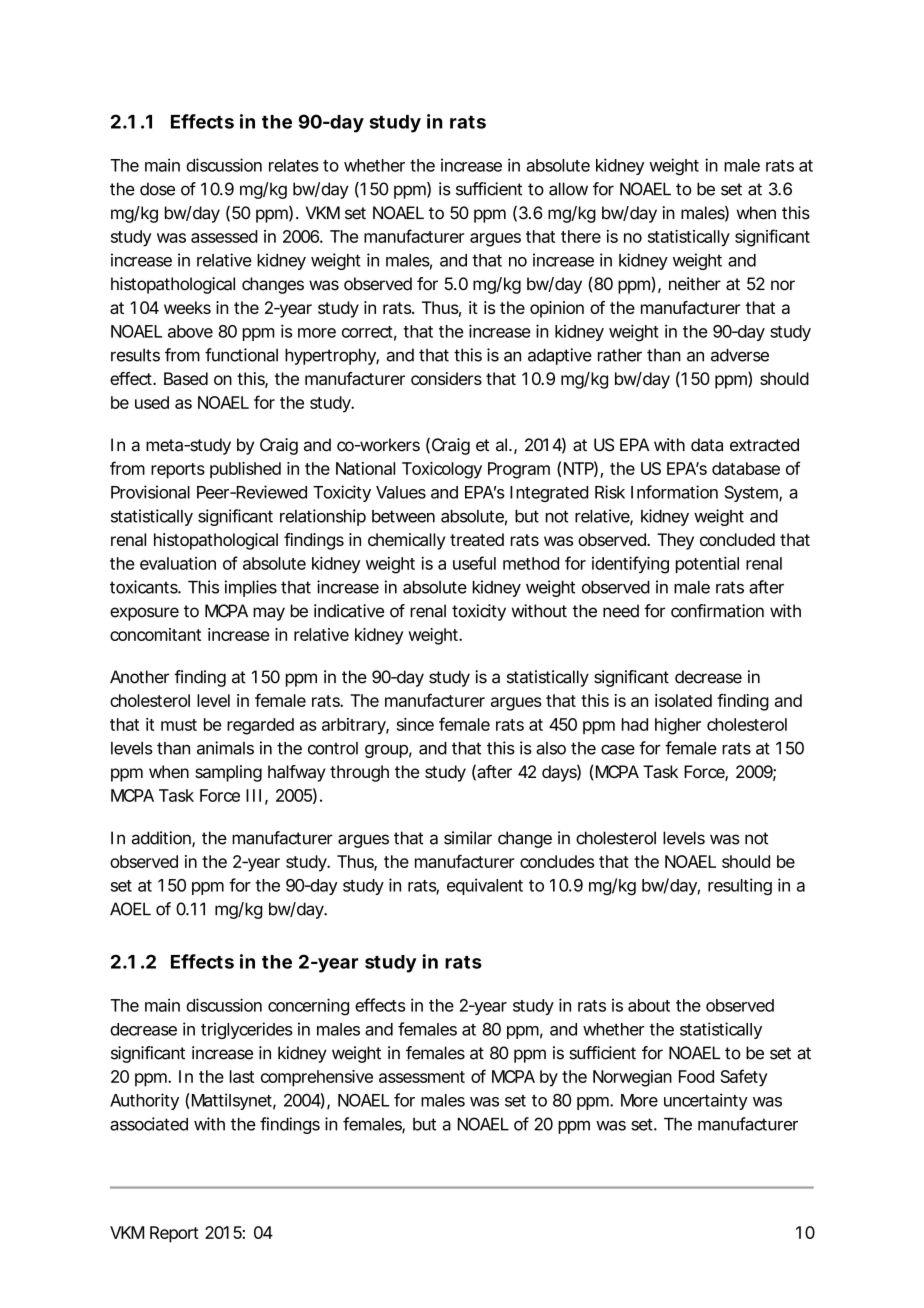  What do you see at coordinates (162, 839) in the document?
I see `addition` at bounding box center [162, 839].
